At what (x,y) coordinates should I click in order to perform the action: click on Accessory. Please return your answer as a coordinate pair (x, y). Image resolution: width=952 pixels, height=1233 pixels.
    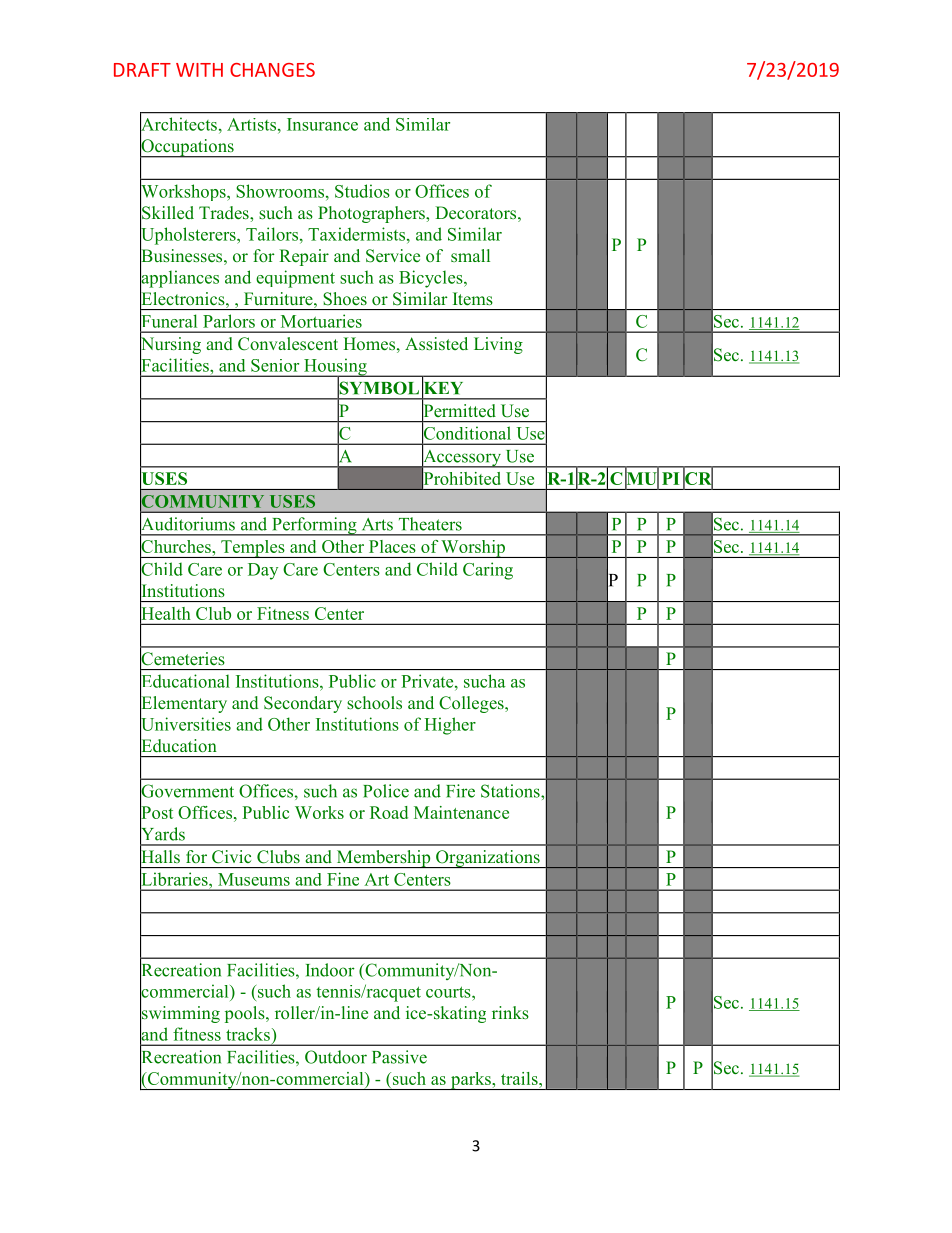
    Looking at the image, I should click on (462, 458).
